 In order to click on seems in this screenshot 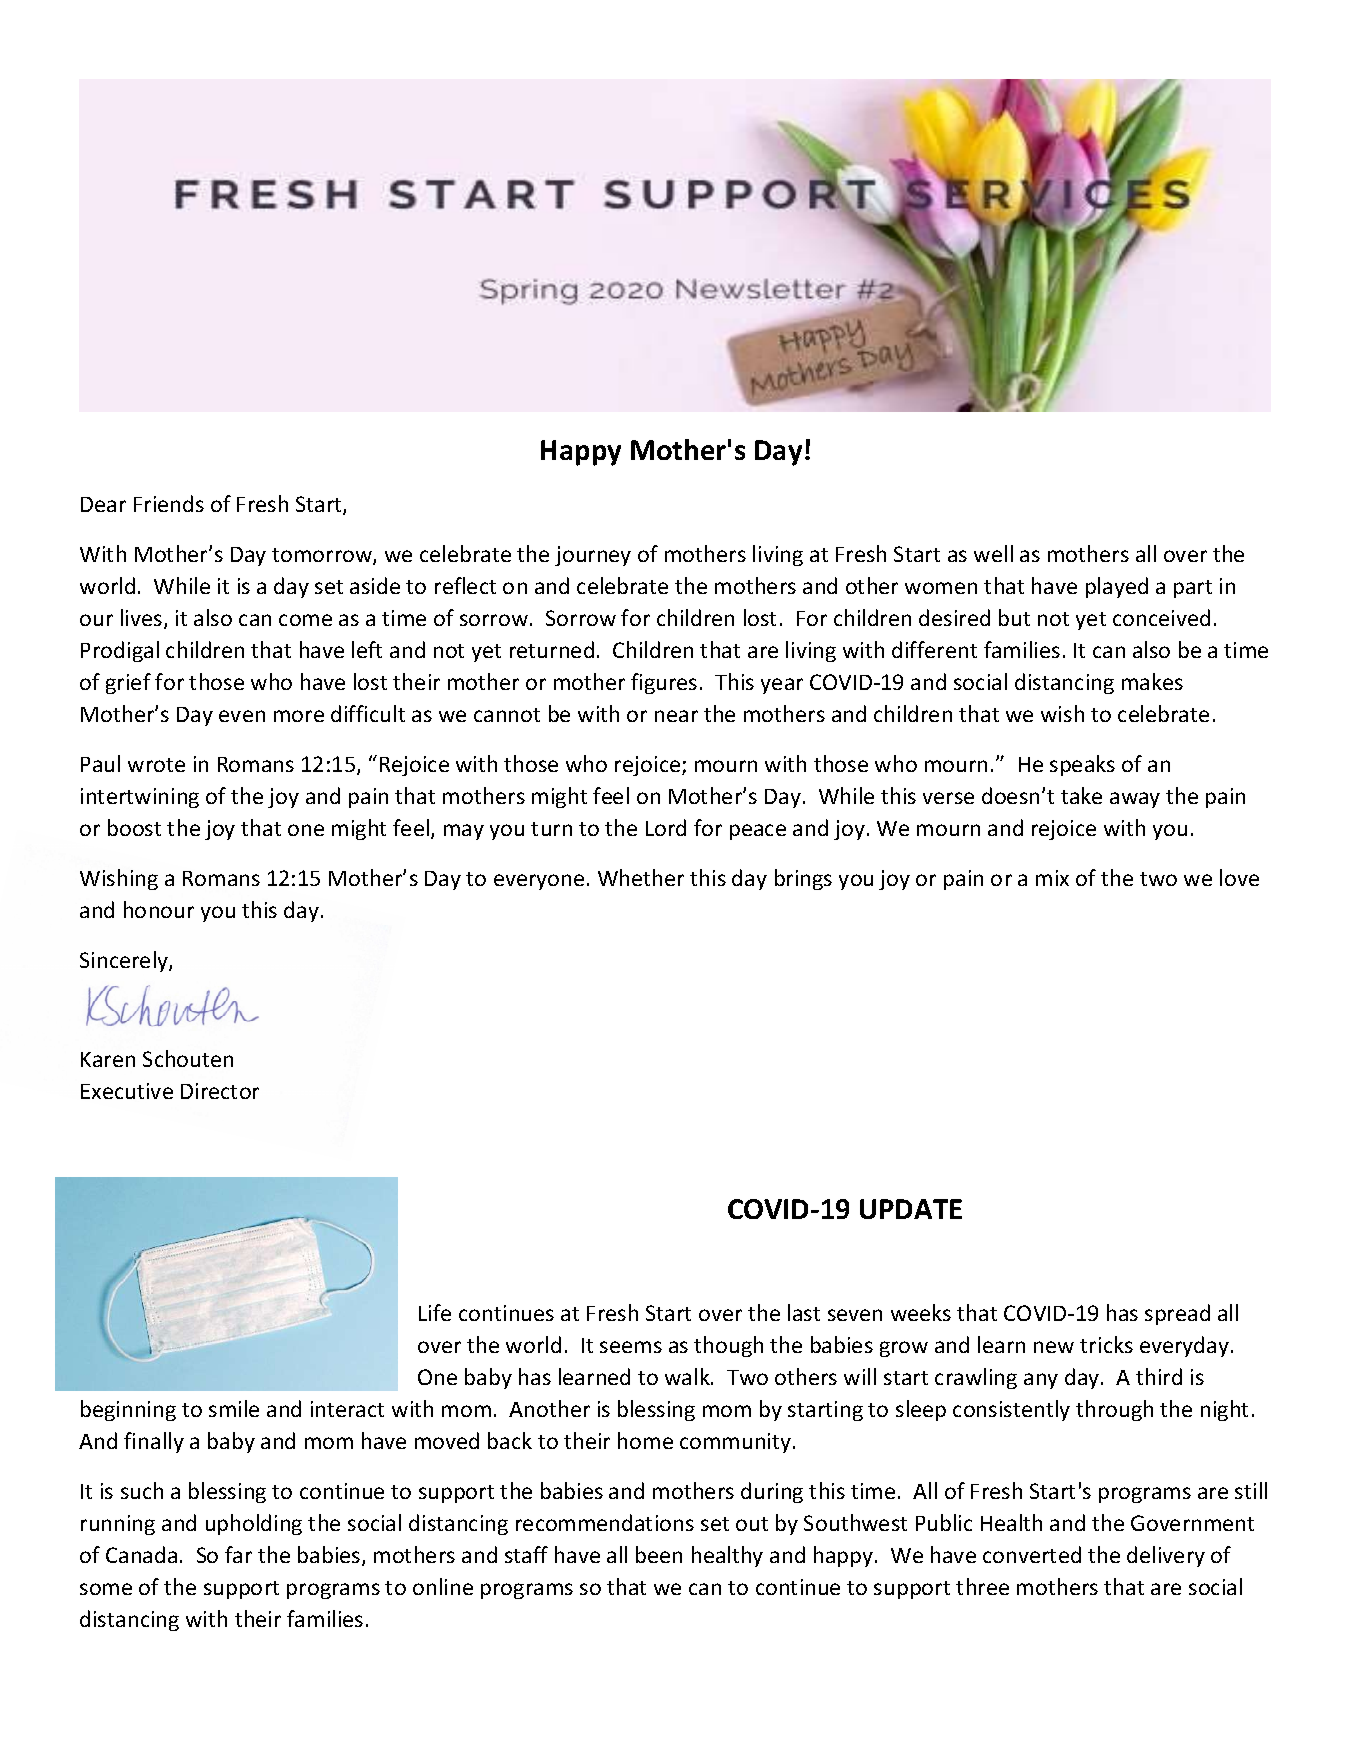, I will do `click(631, 1347)`.
